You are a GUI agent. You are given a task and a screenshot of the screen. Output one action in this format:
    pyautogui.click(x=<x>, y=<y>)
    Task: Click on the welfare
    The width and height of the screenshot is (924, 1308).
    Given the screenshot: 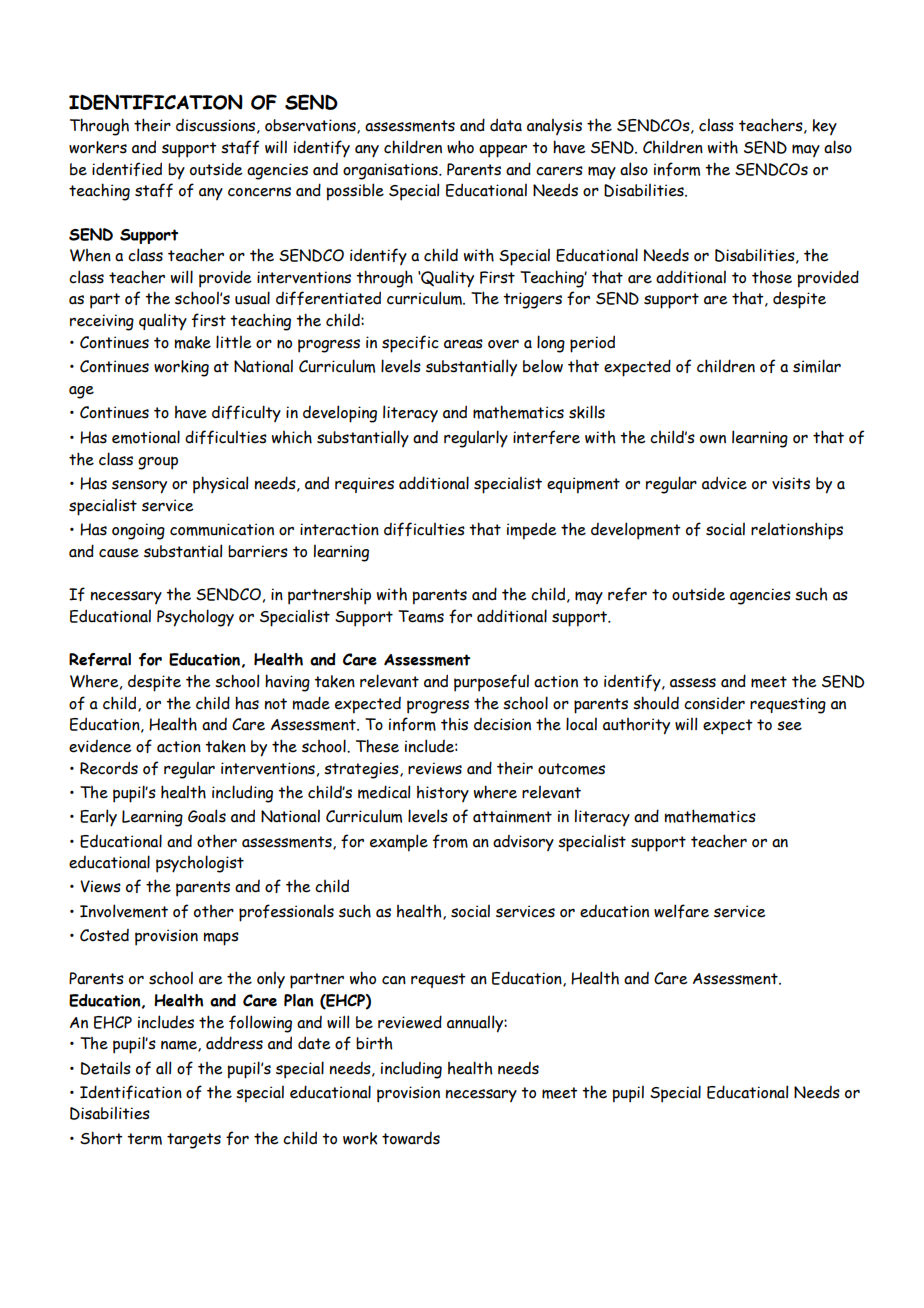 What is the action you would take?
    pyautogui.click(x=681, y=911)
